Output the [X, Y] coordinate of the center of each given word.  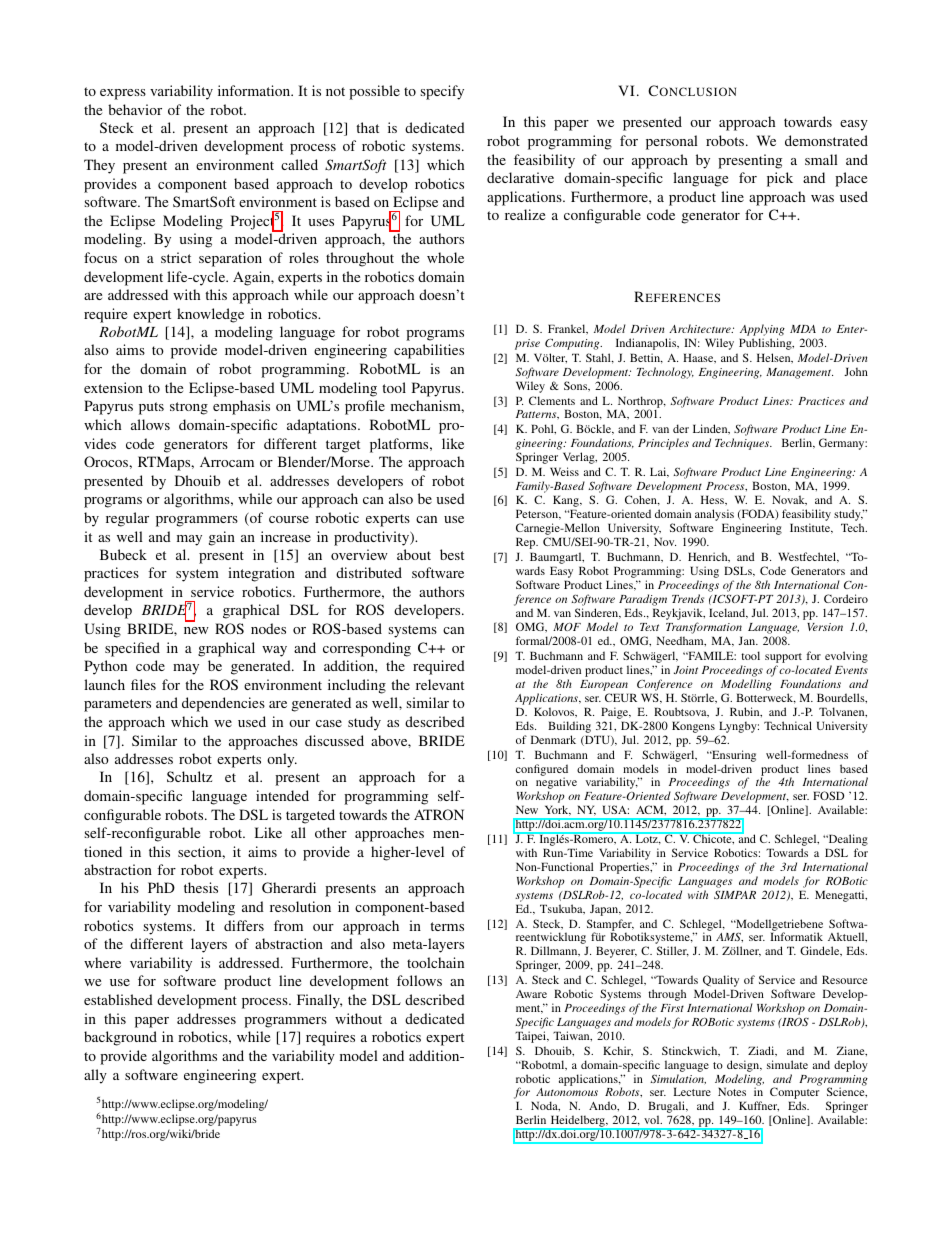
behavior [135, 109]
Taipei [531, 1037]
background [120, 1038]
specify [442, 92]
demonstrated [826, 140]
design [744, 1066]
